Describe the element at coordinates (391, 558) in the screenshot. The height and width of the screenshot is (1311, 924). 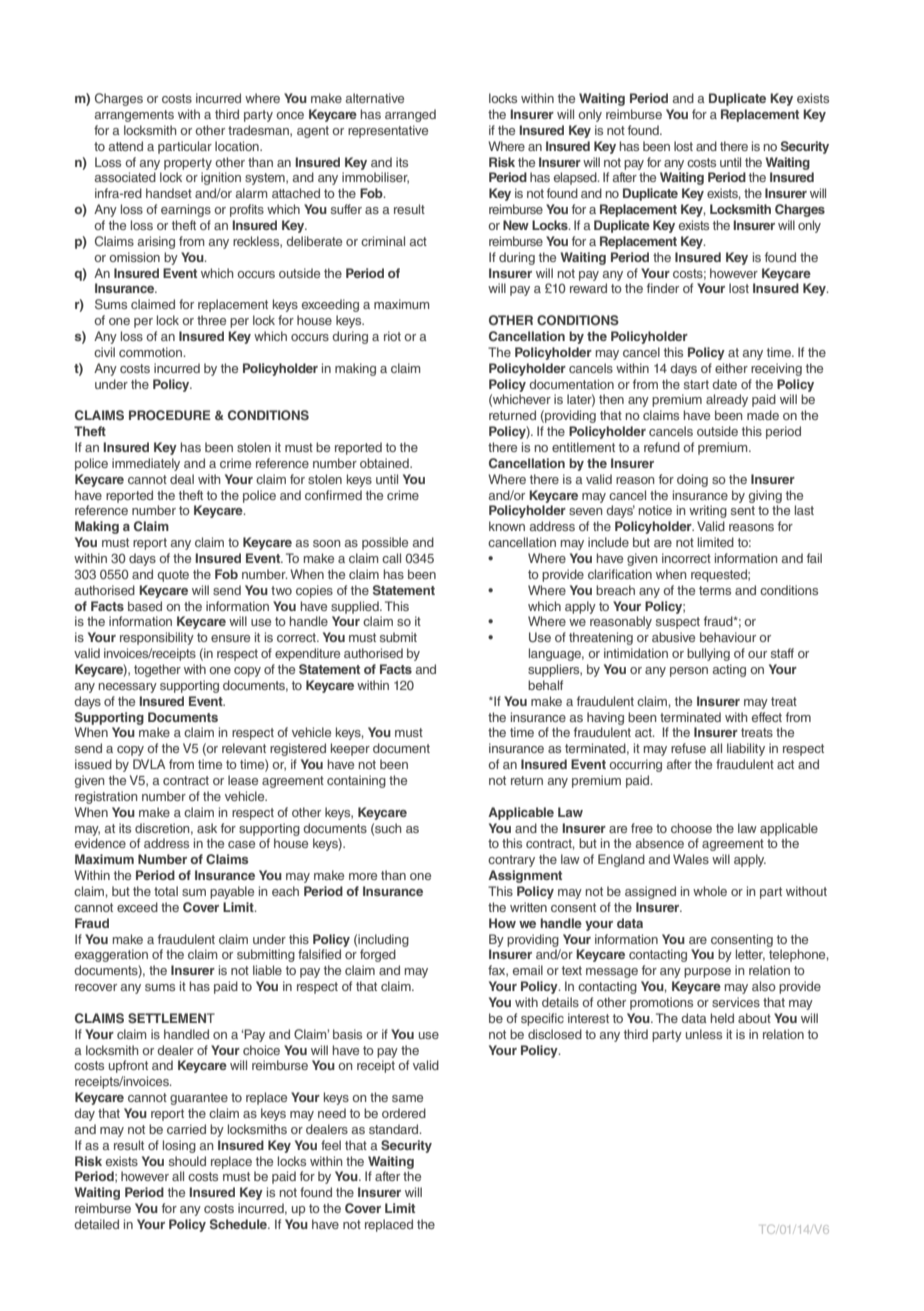
I see `call` at that location.
